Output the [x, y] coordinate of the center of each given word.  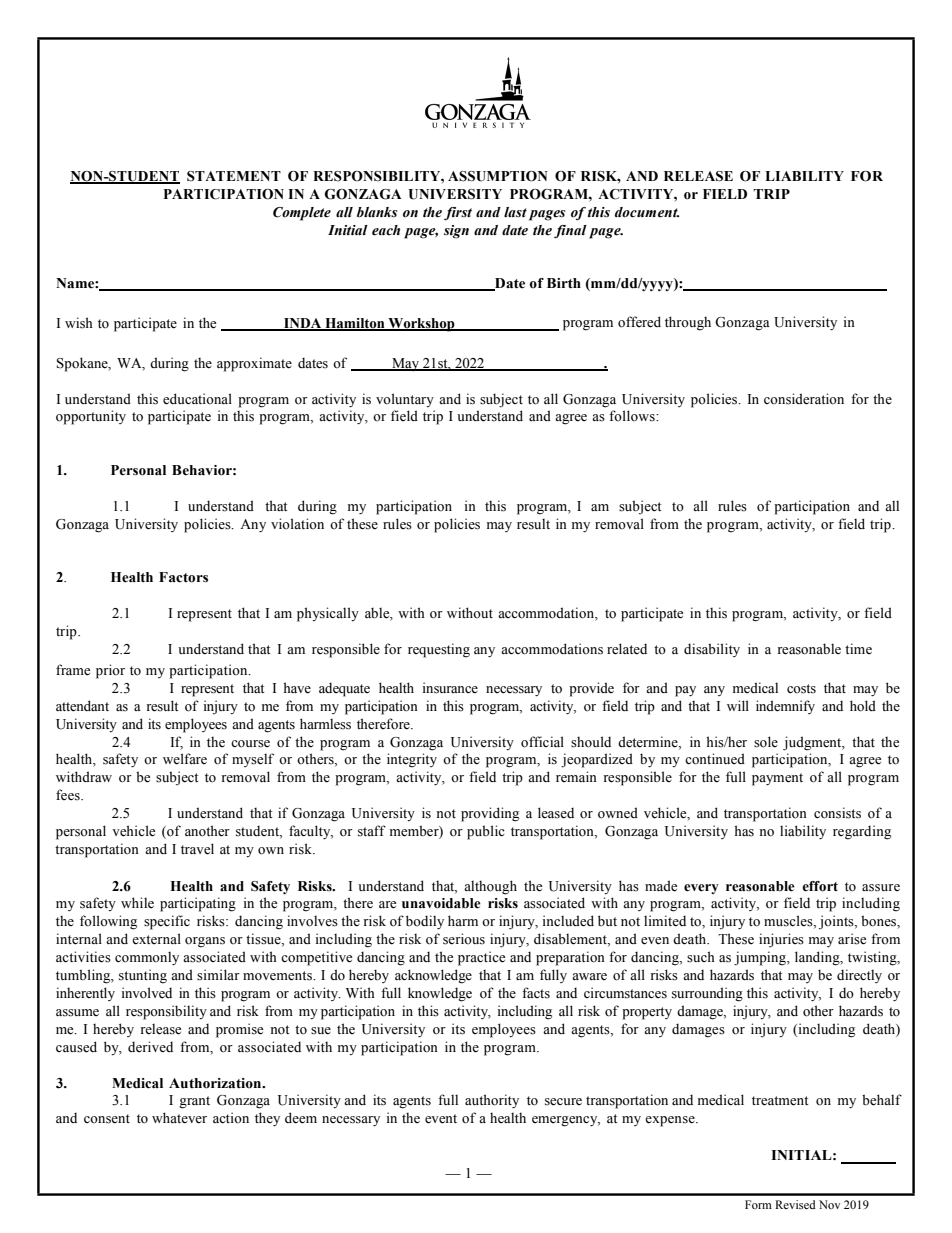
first [458, 214]
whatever [179, 1118]
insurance [450, 688]
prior [110, 671]
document [647, 212]
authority [492, 1101]
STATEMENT [234, 176]
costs [801, 689]
